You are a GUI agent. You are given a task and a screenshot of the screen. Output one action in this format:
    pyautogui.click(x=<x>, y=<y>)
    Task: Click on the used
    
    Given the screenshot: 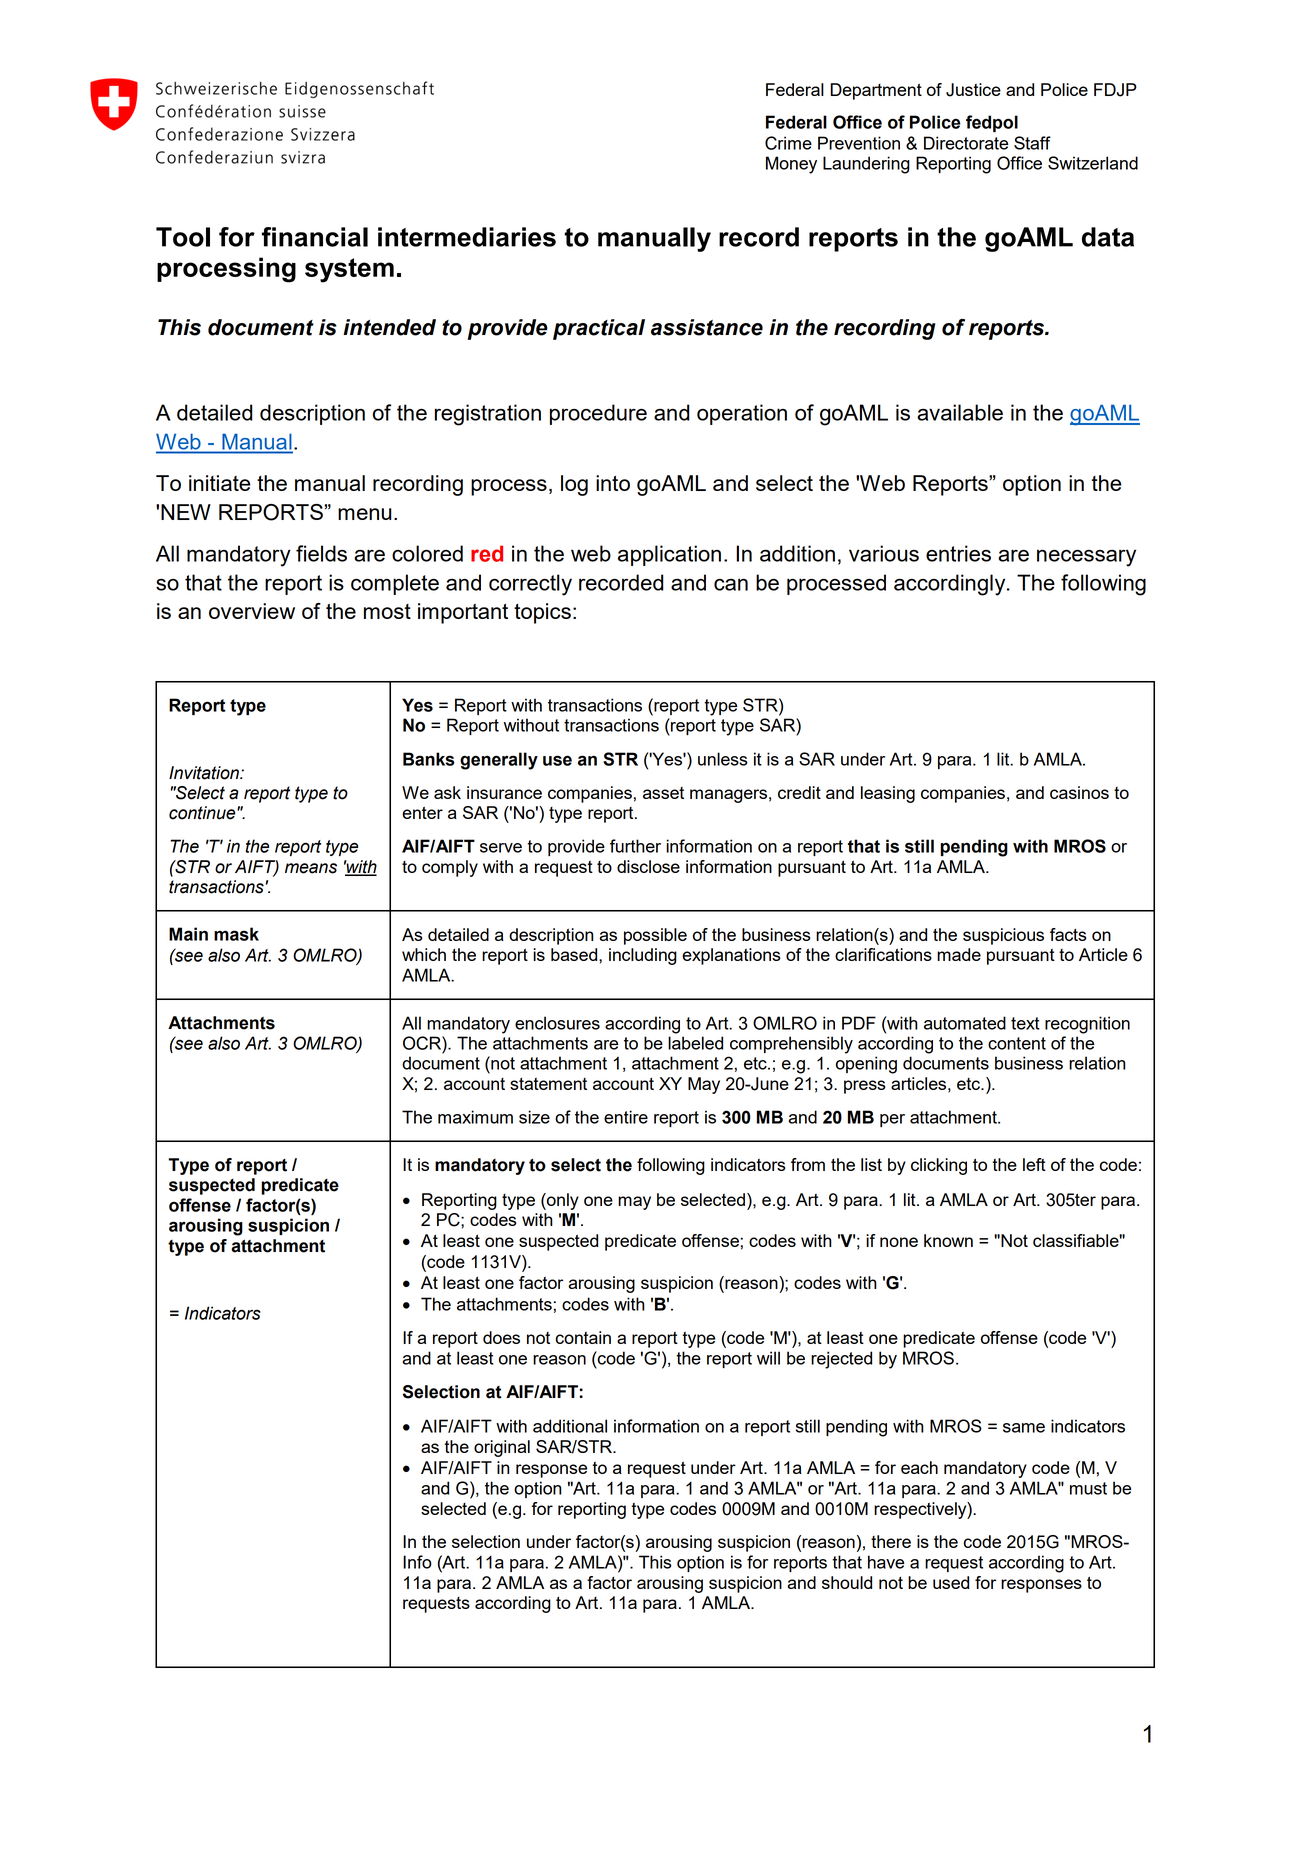 What is the action you would take?
    pyautogui.click(x=951, y=1582)
